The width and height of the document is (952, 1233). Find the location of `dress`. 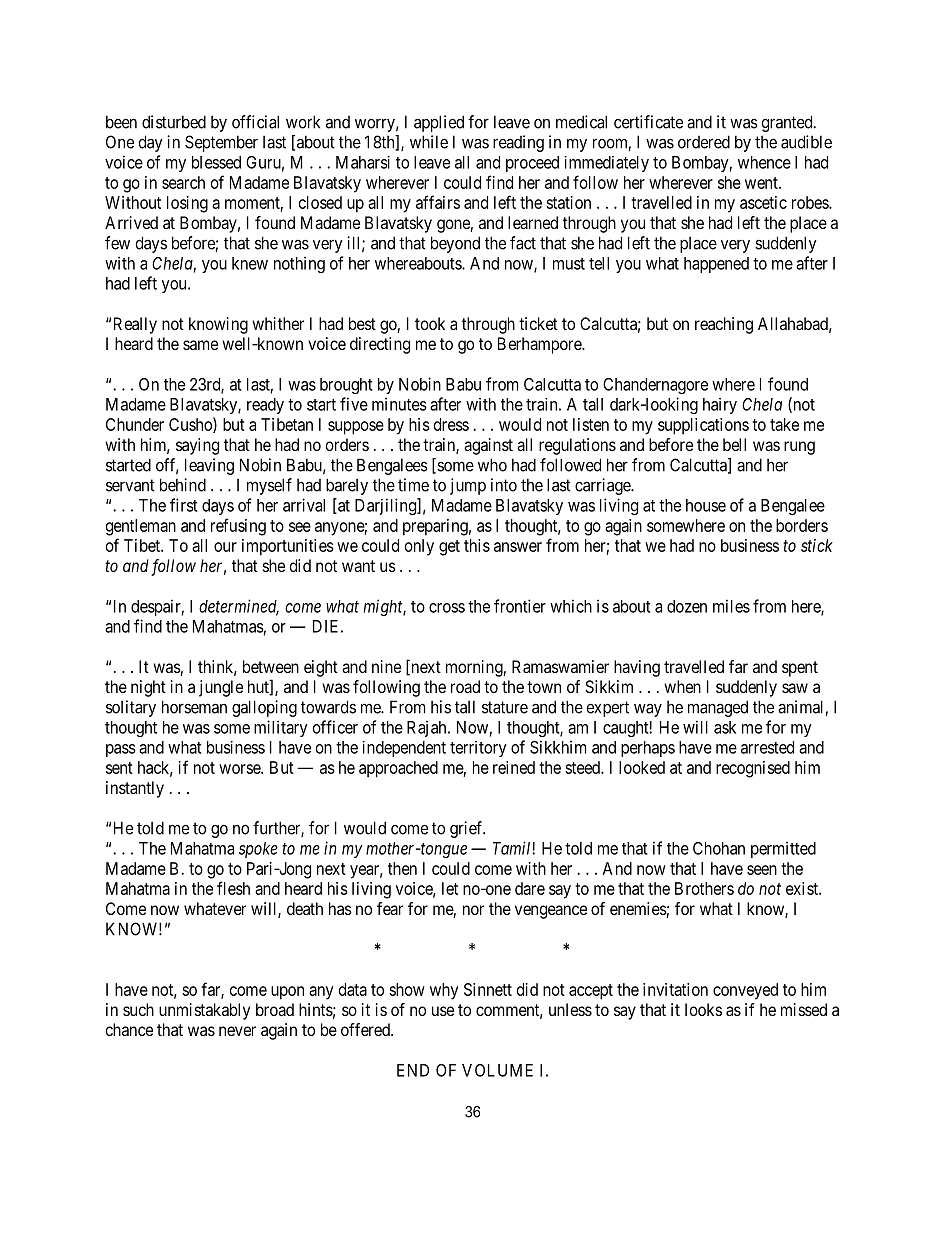

dress is located at coordinates (451, 424).
